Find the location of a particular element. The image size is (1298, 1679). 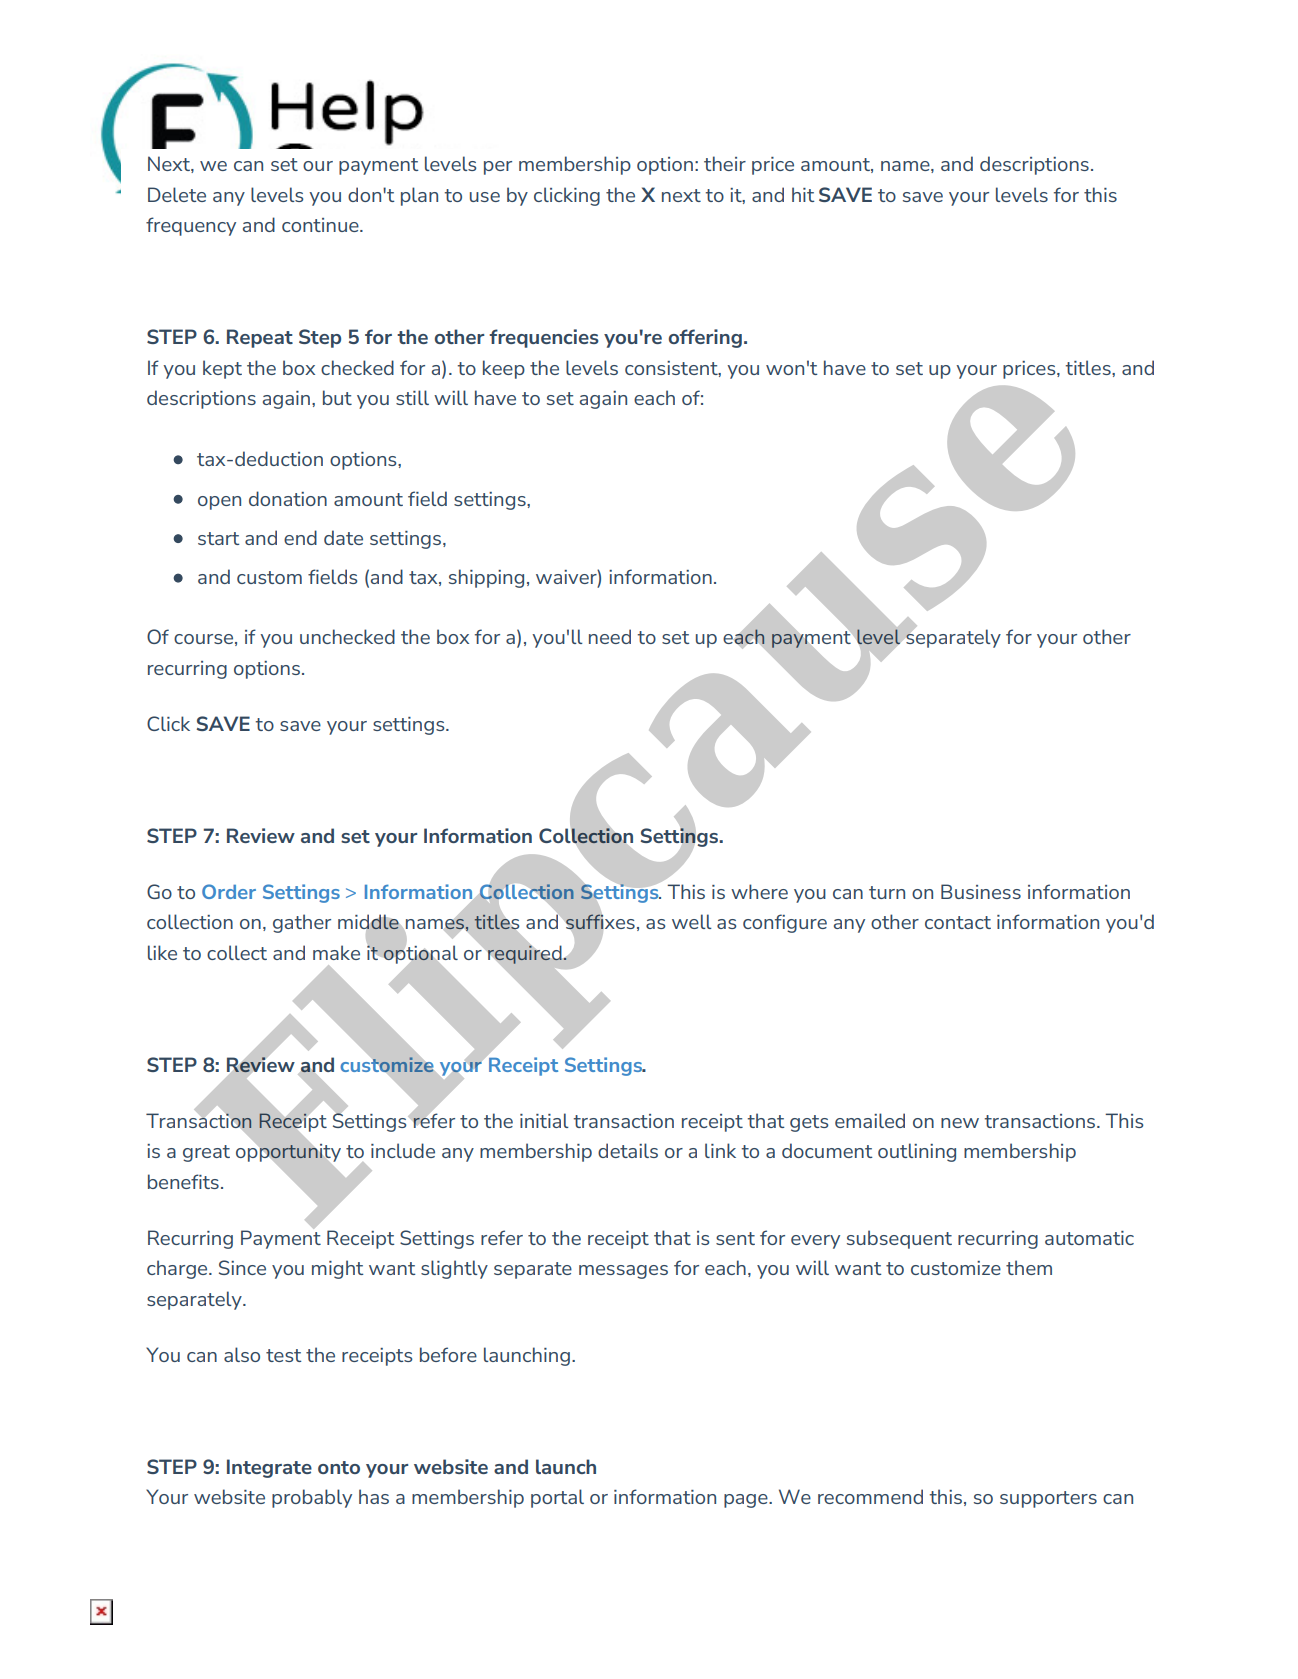

new is located at coordinates (960, 1123).
